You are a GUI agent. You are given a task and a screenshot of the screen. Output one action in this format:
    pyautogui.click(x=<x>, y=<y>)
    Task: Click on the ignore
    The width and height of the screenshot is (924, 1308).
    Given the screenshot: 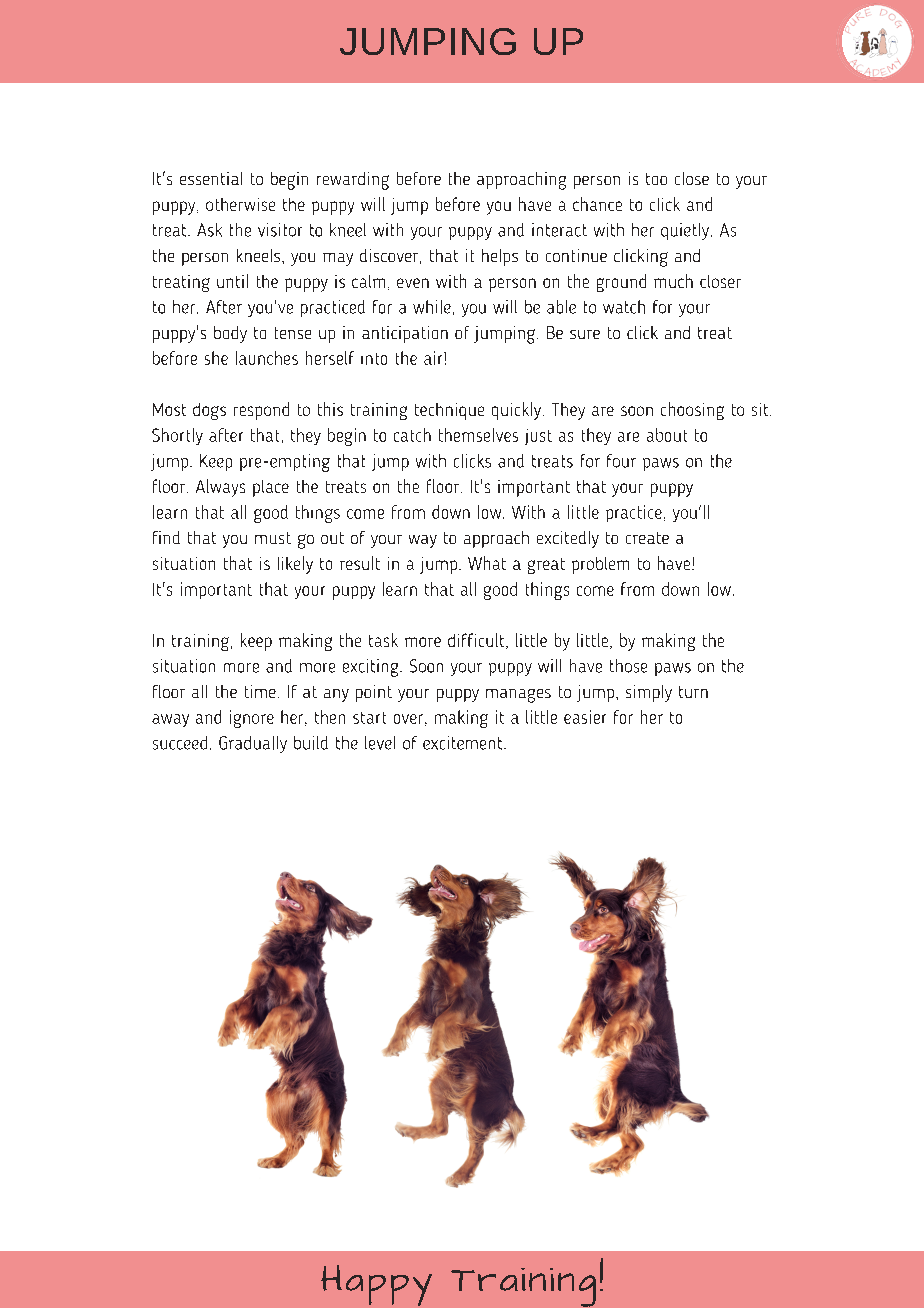 What is the action you would take?
    pyautogui.click(x=252, y=719)
